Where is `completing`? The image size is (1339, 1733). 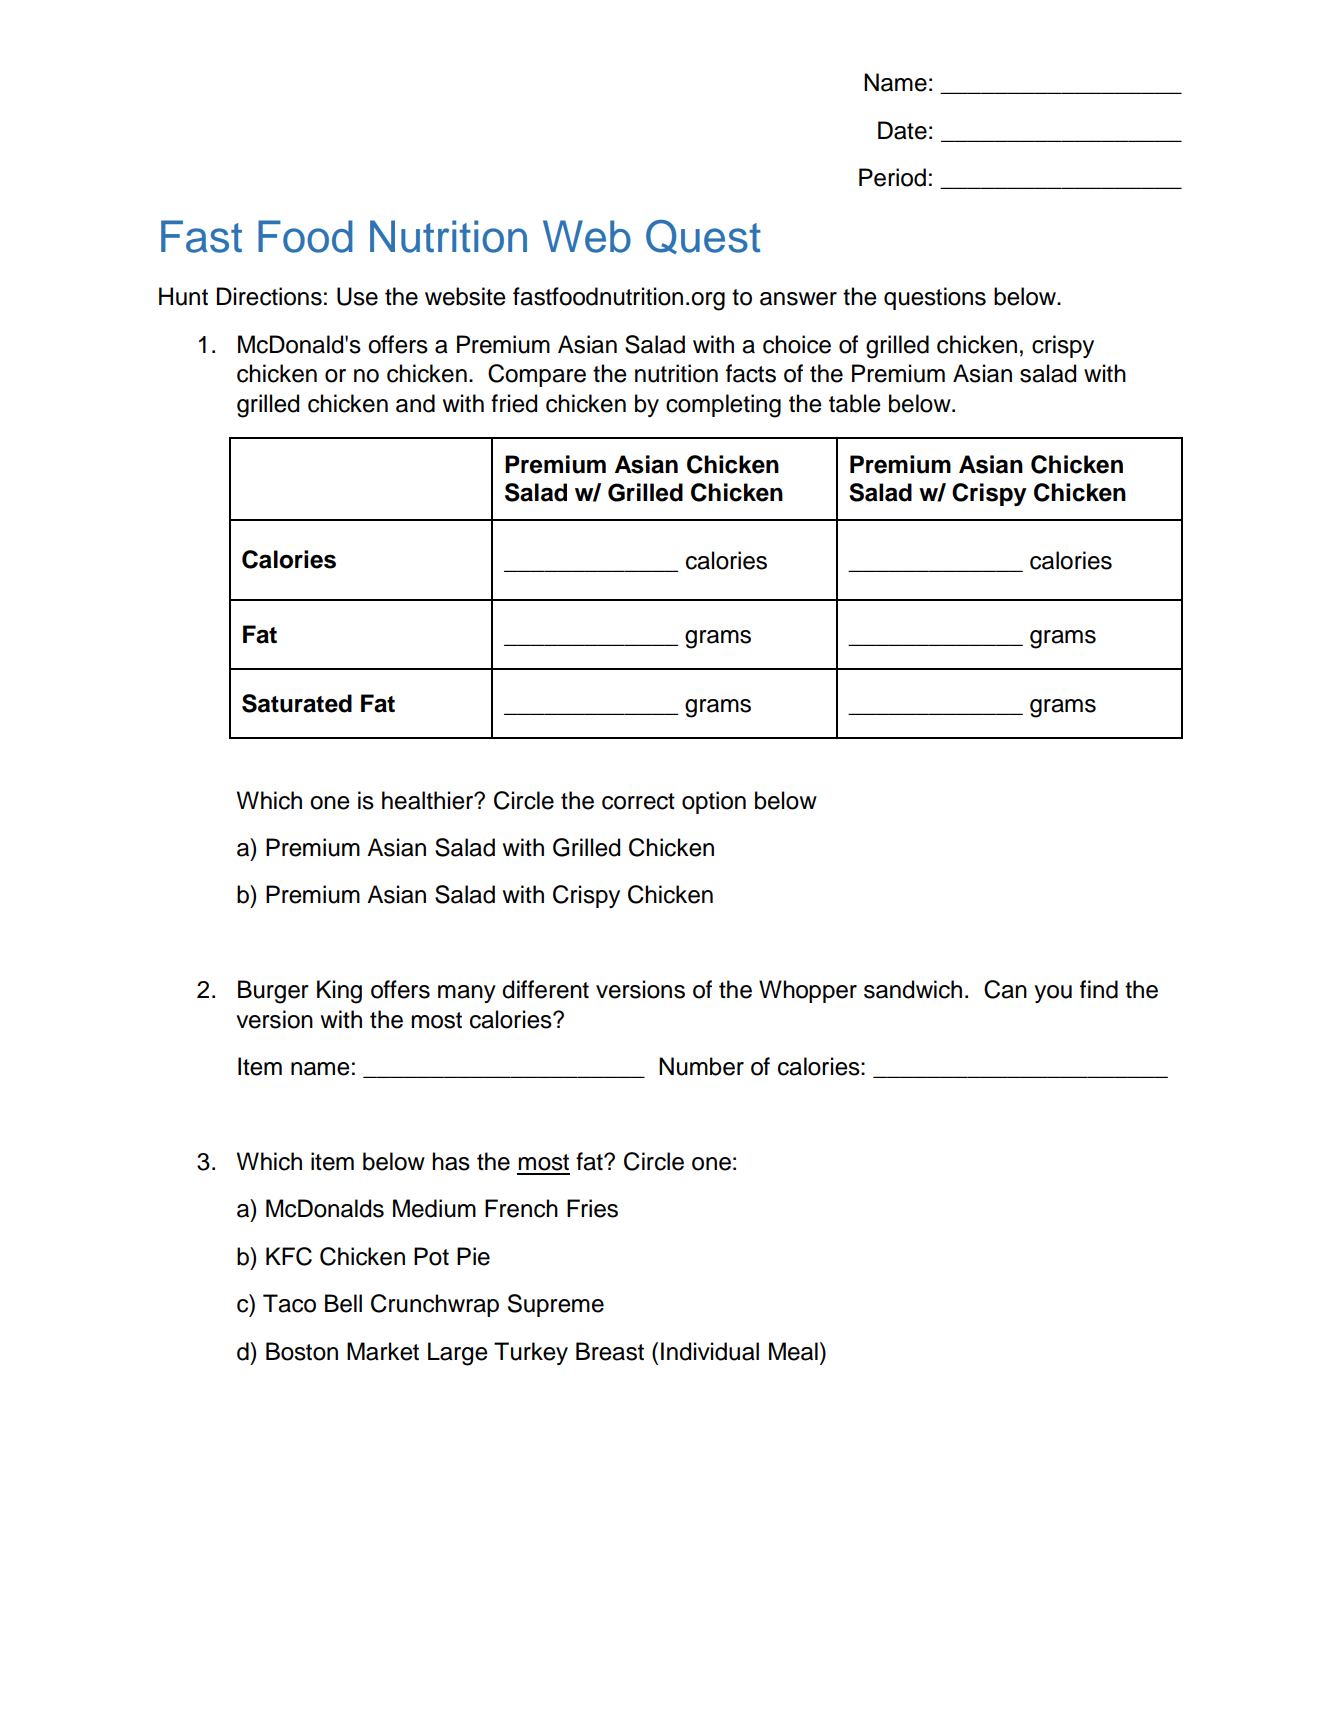 completing is located at coordinates (723, 406).
